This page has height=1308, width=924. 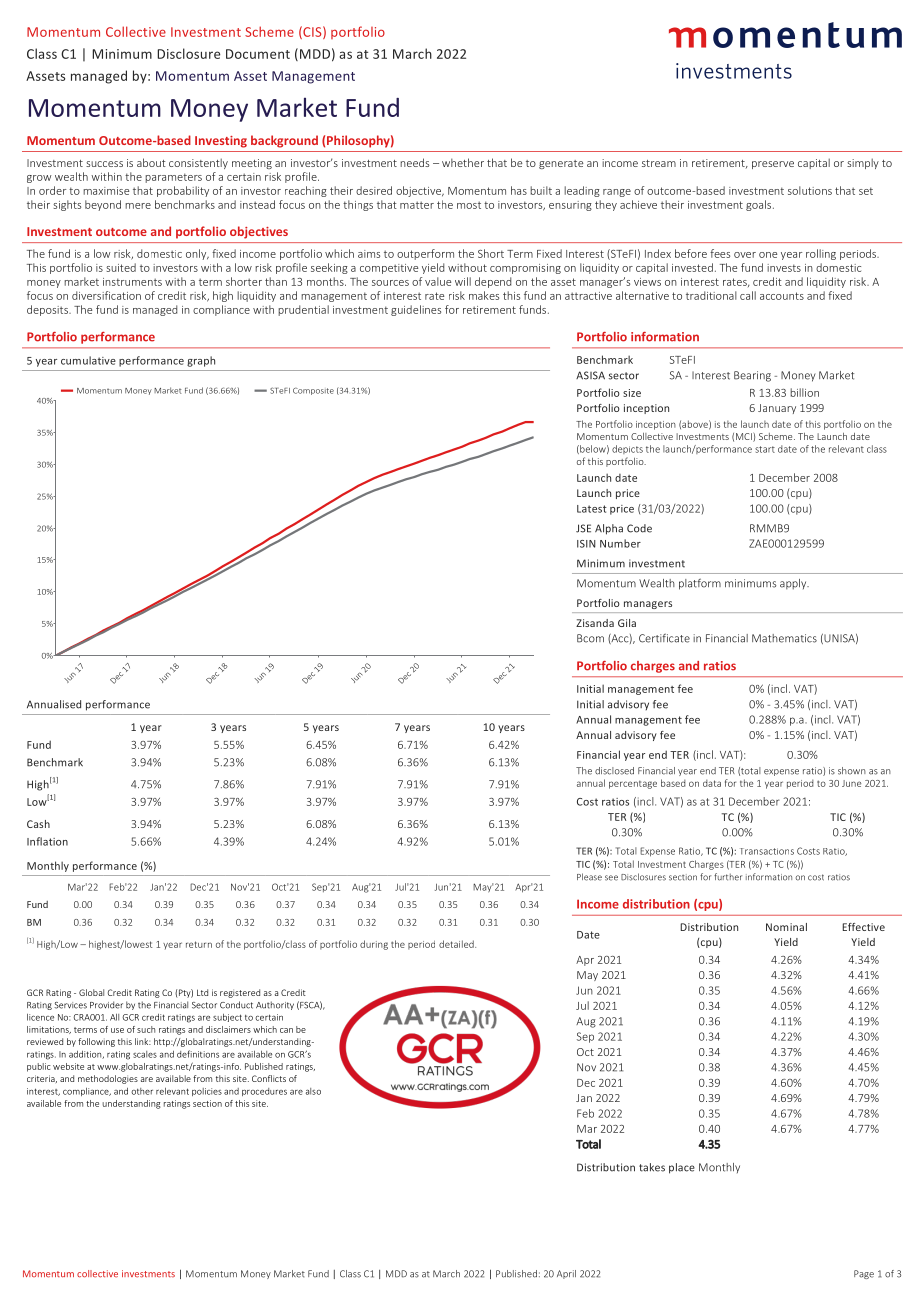 I want to click on return, so click(x=199, y=944).
